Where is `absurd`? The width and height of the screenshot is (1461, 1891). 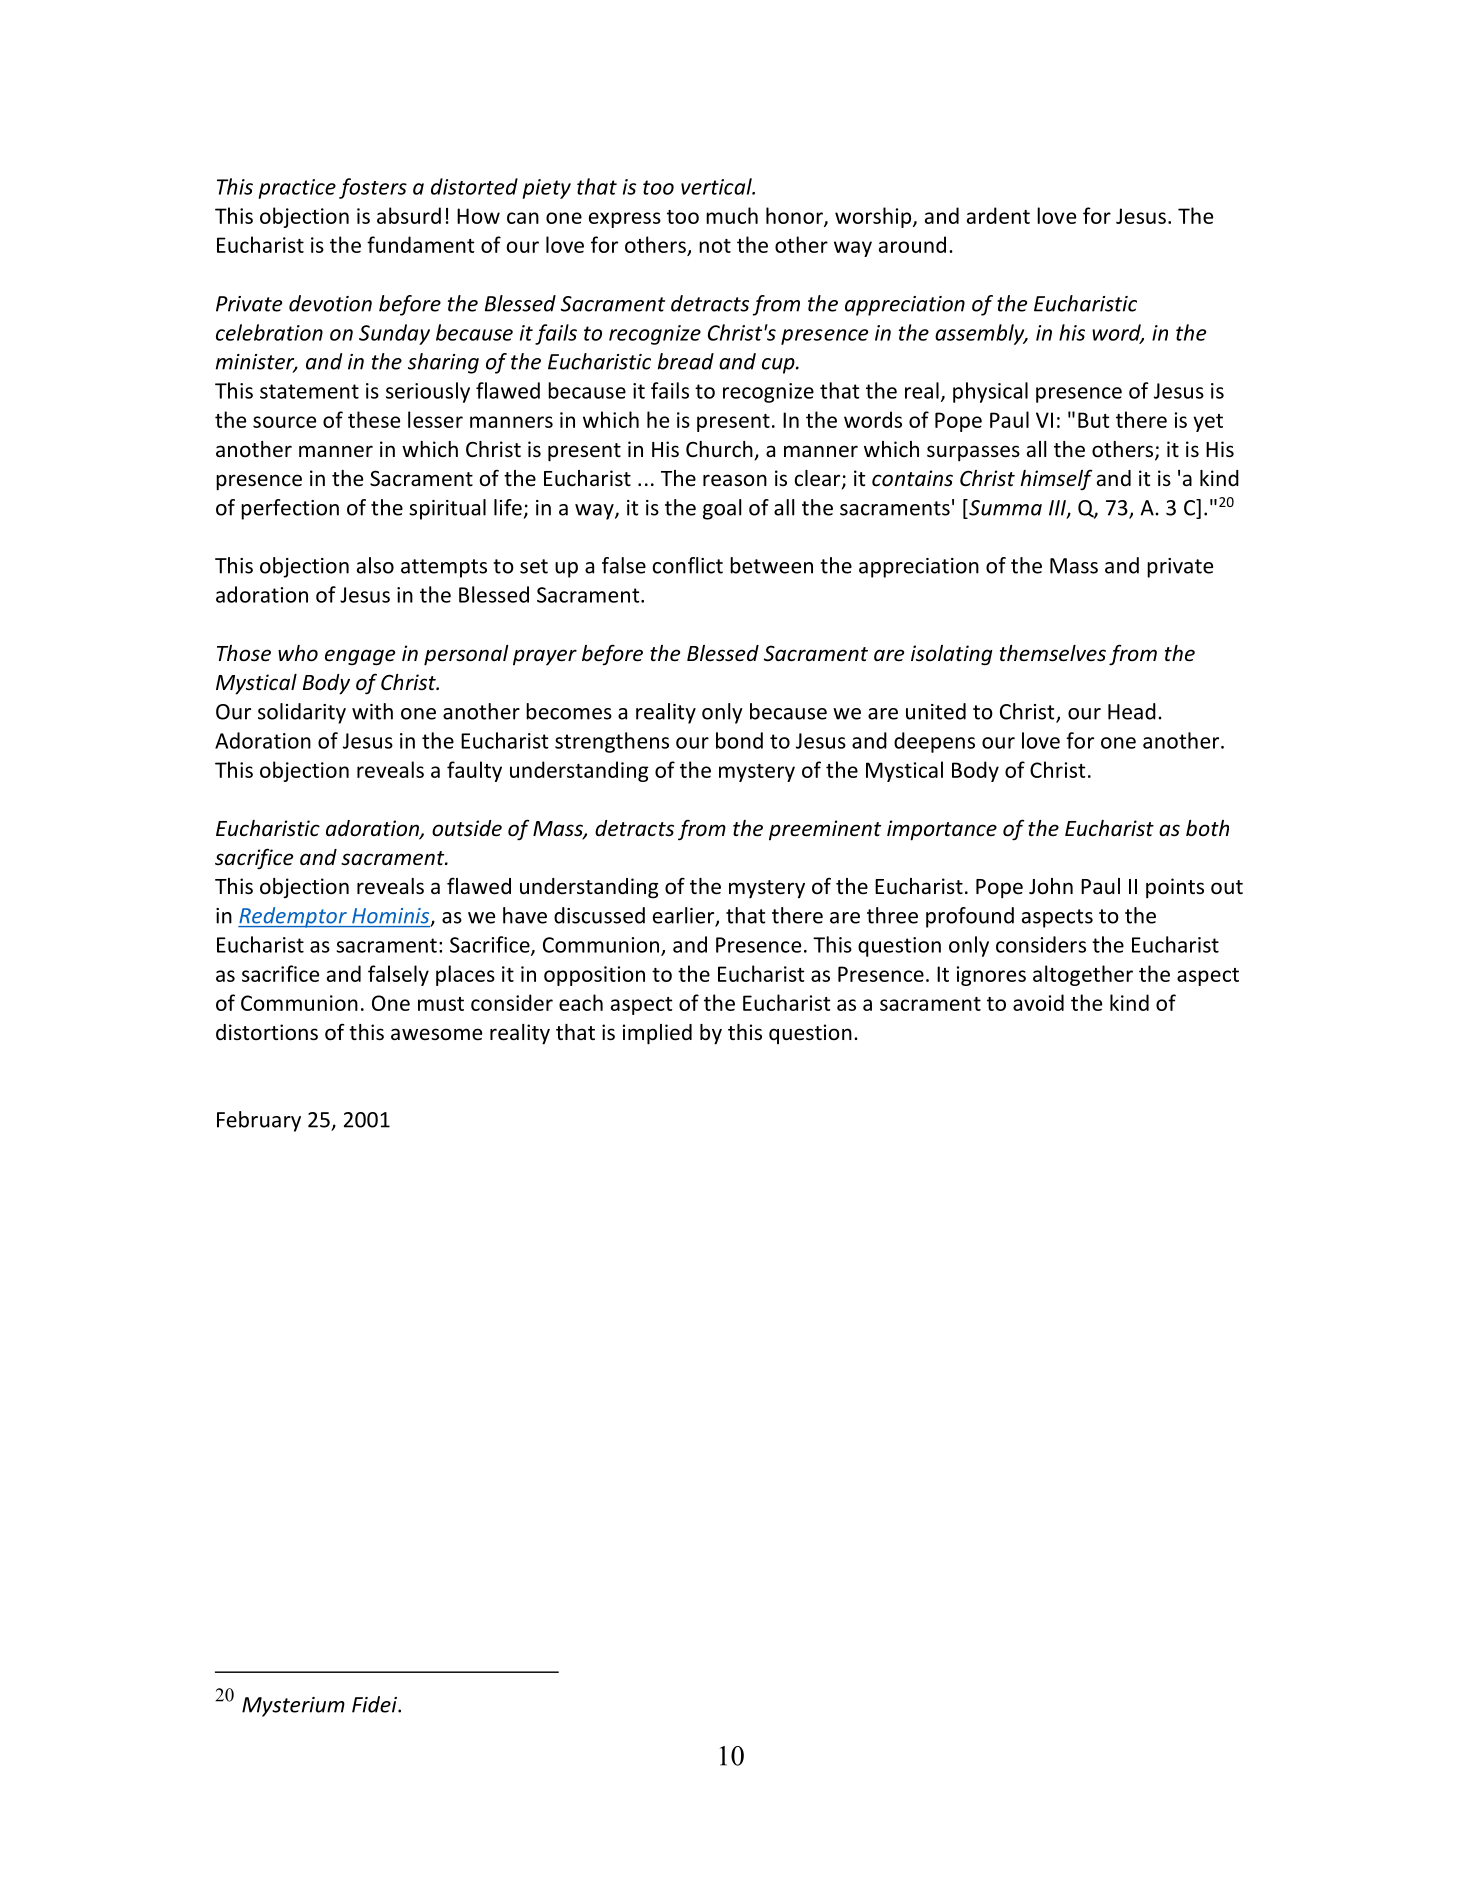 absurd is located at coordinates (409, 215).
